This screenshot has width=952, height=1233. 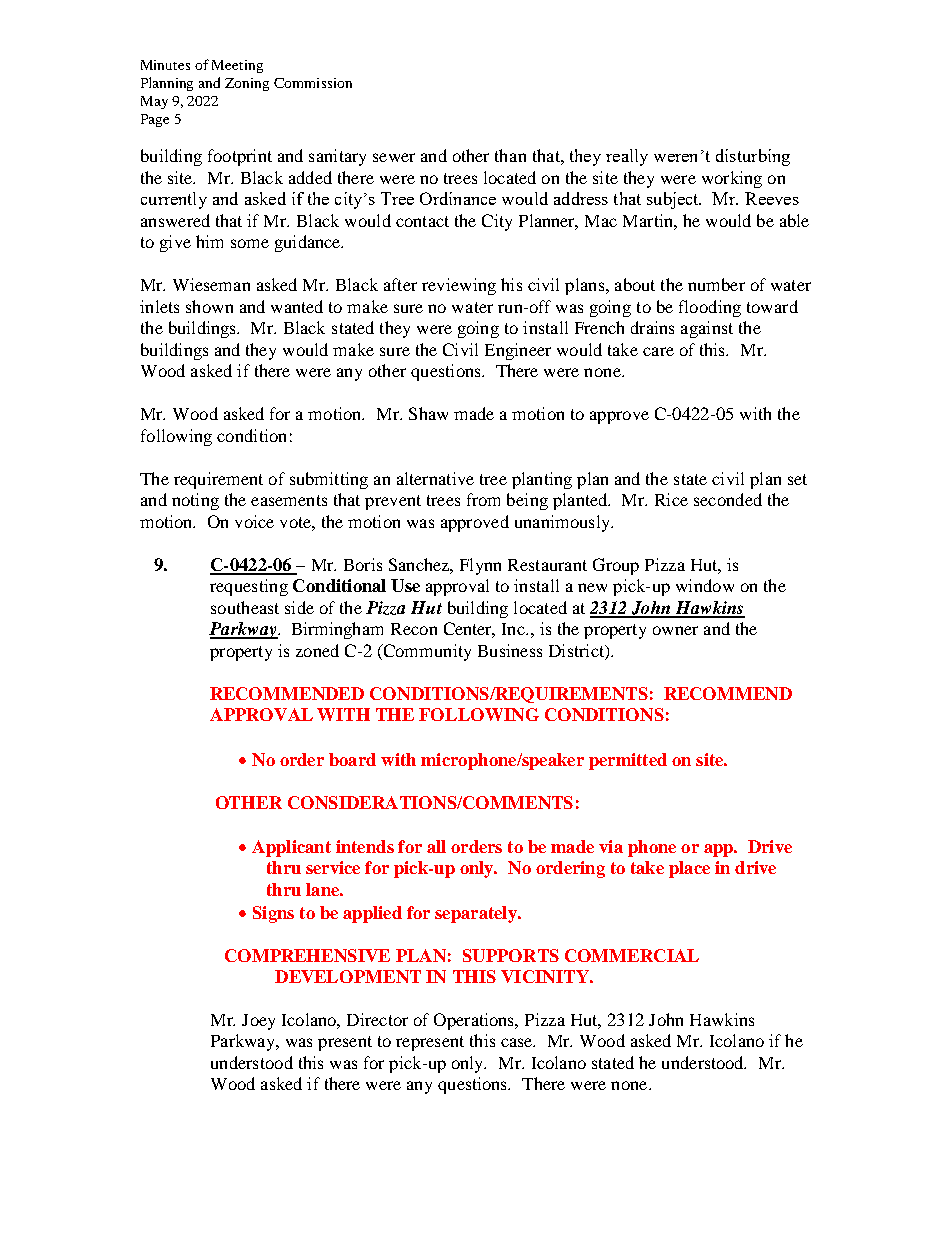 I want to click on COMMERCIAL, so click(x=632, y=955).
